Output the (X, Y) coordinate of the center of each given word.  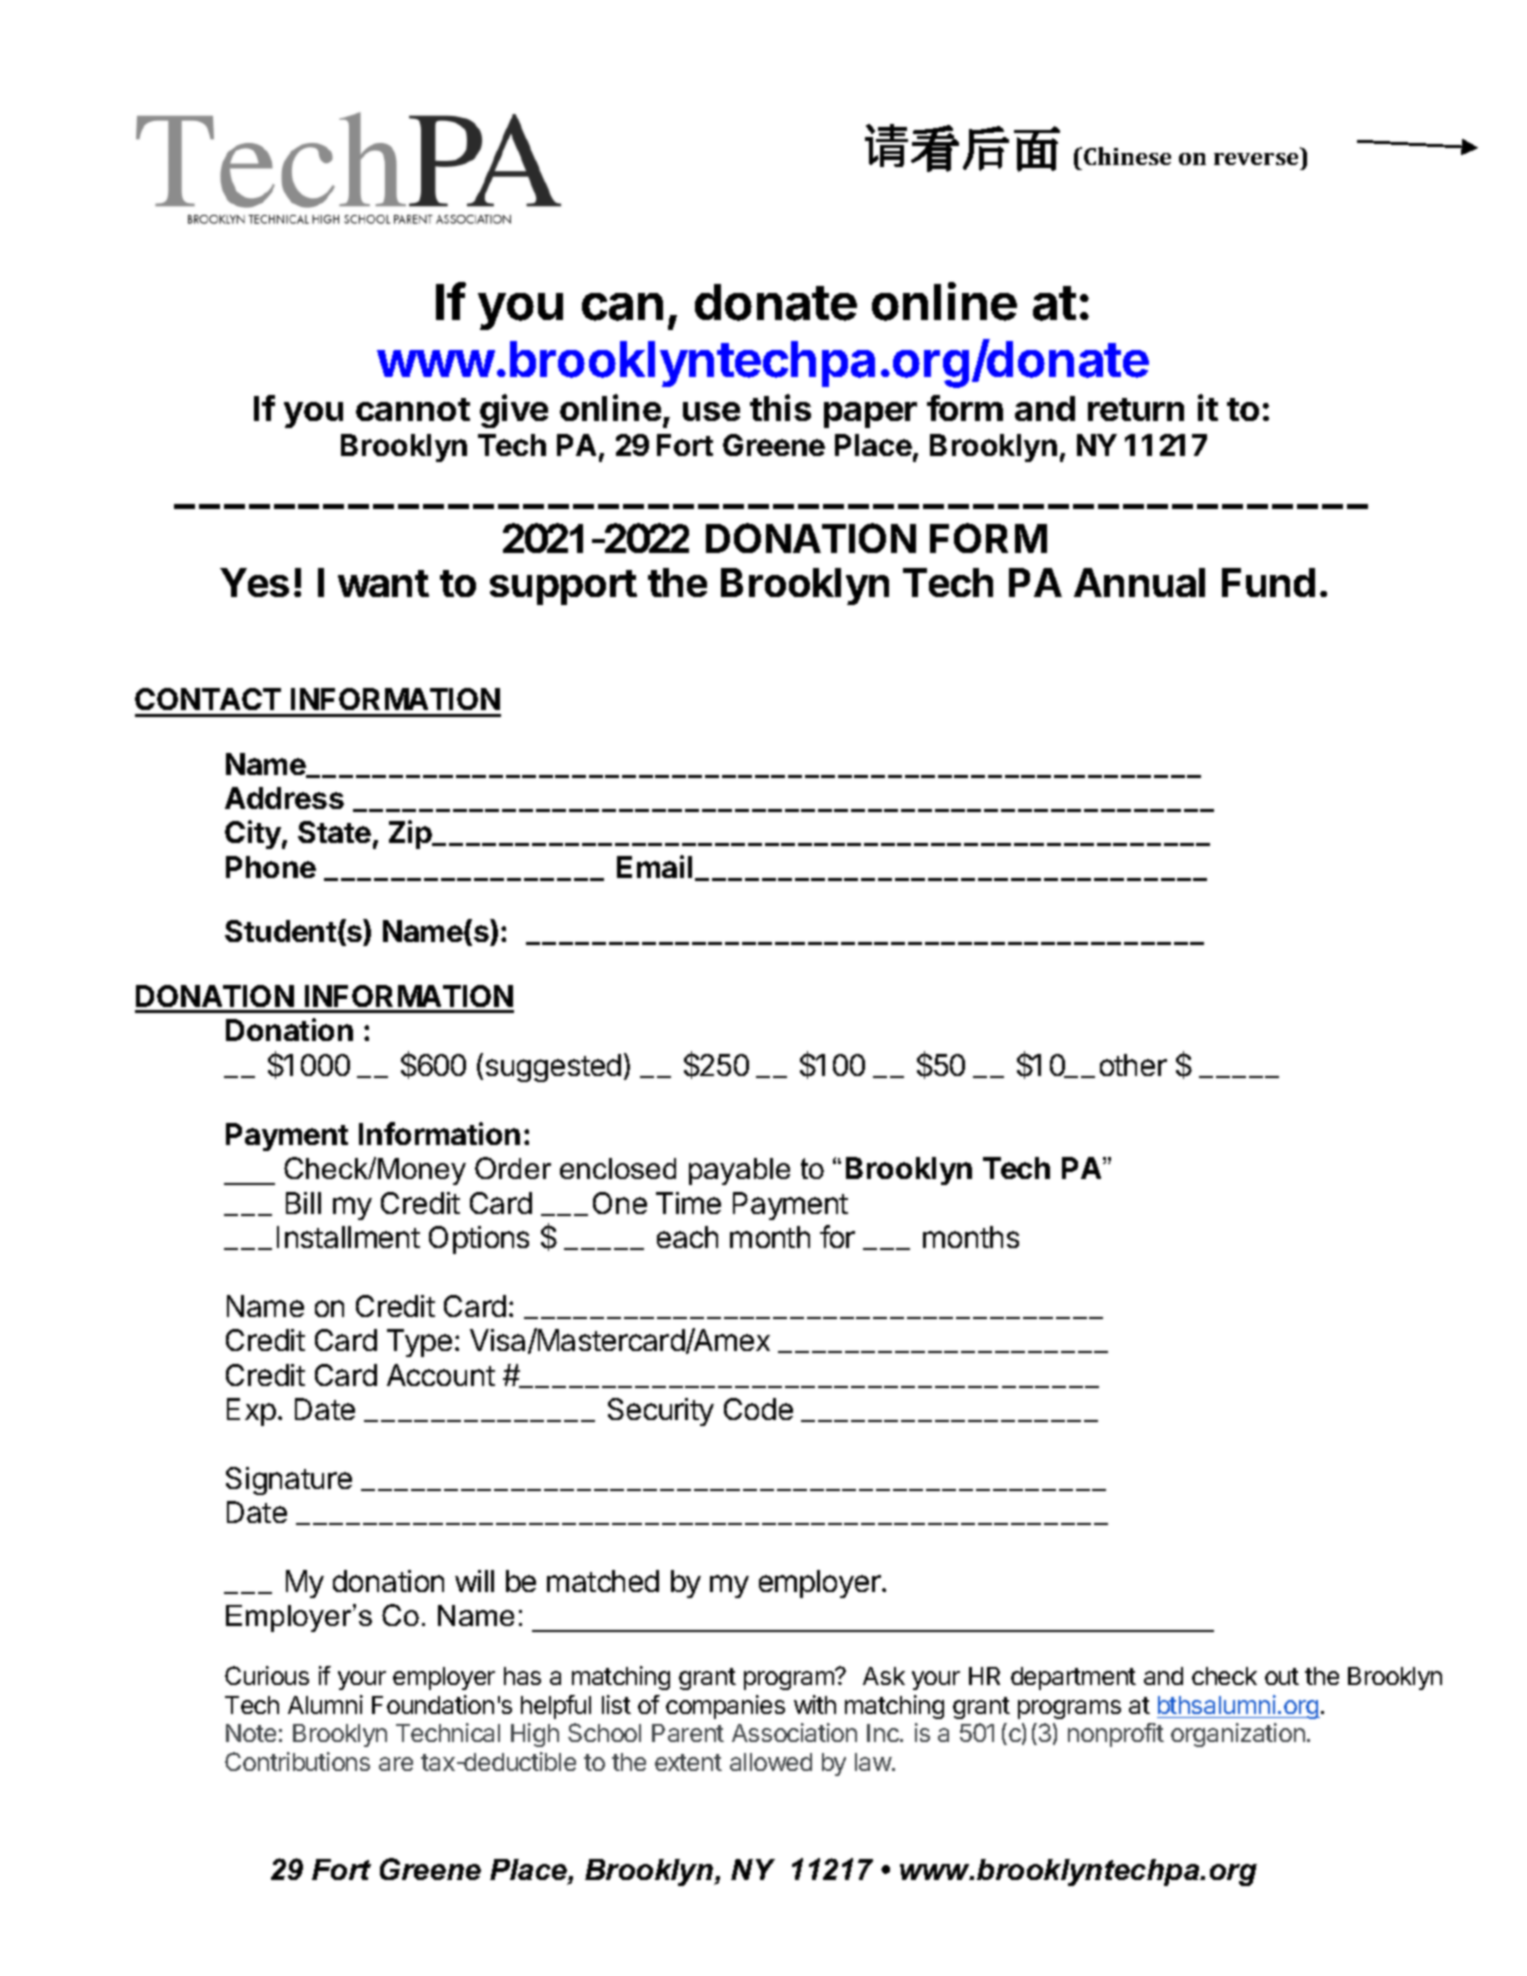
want (383, 583)
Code (758, 1409)
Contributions (297, 1761)
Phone (271, 867)
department (1073, 1678)
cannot (413, 409)
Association (794, 1732)
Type (419, 1343)
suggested (553, 1068)
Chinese (1127, 156)
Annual (1139, 582)
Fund (1268, 582)
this (780, 407)
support (563, 587)
